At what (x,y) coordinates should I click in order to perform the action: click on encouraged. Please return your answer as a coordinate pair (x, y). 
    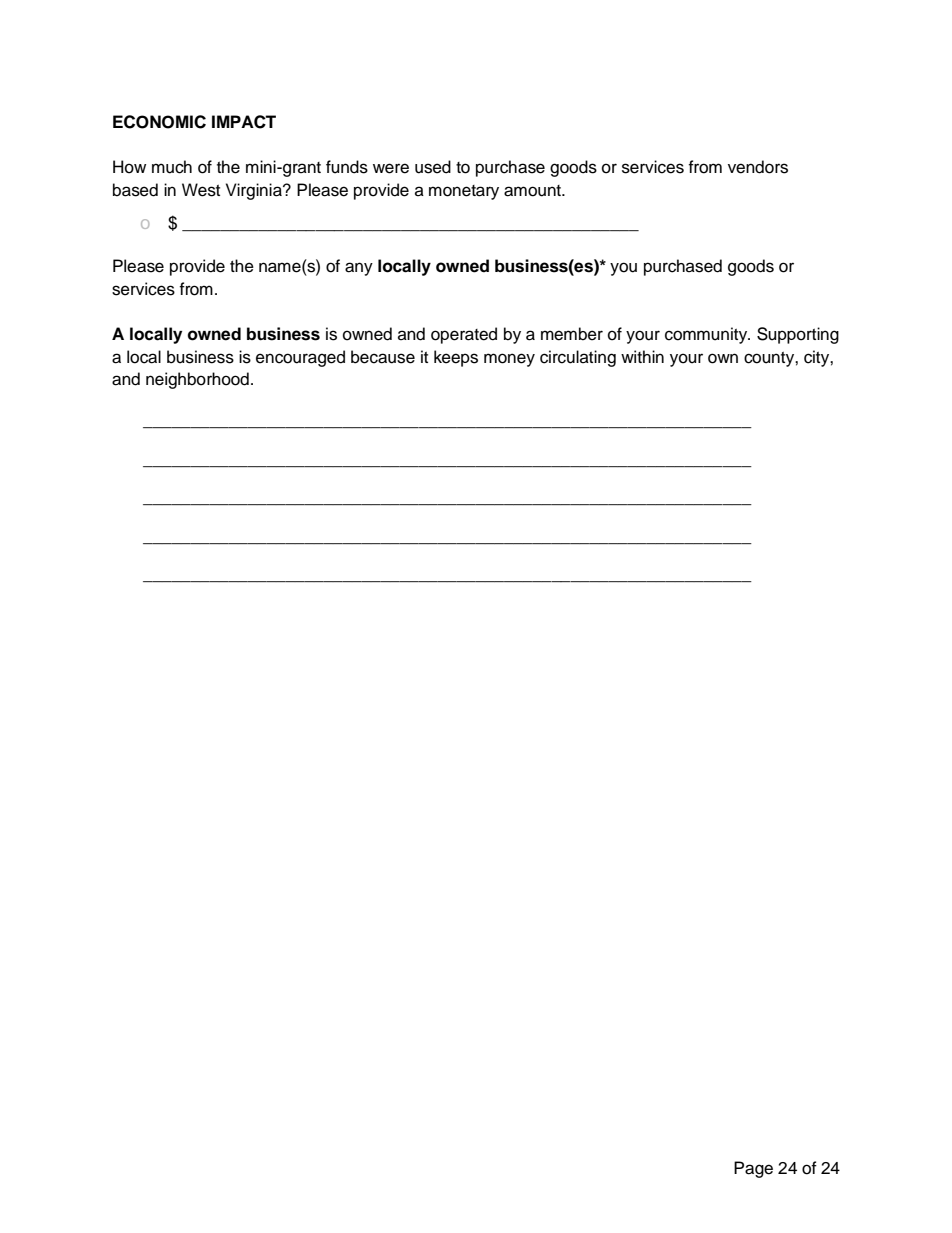
    Looking at the image, I should click on (300, 358).
